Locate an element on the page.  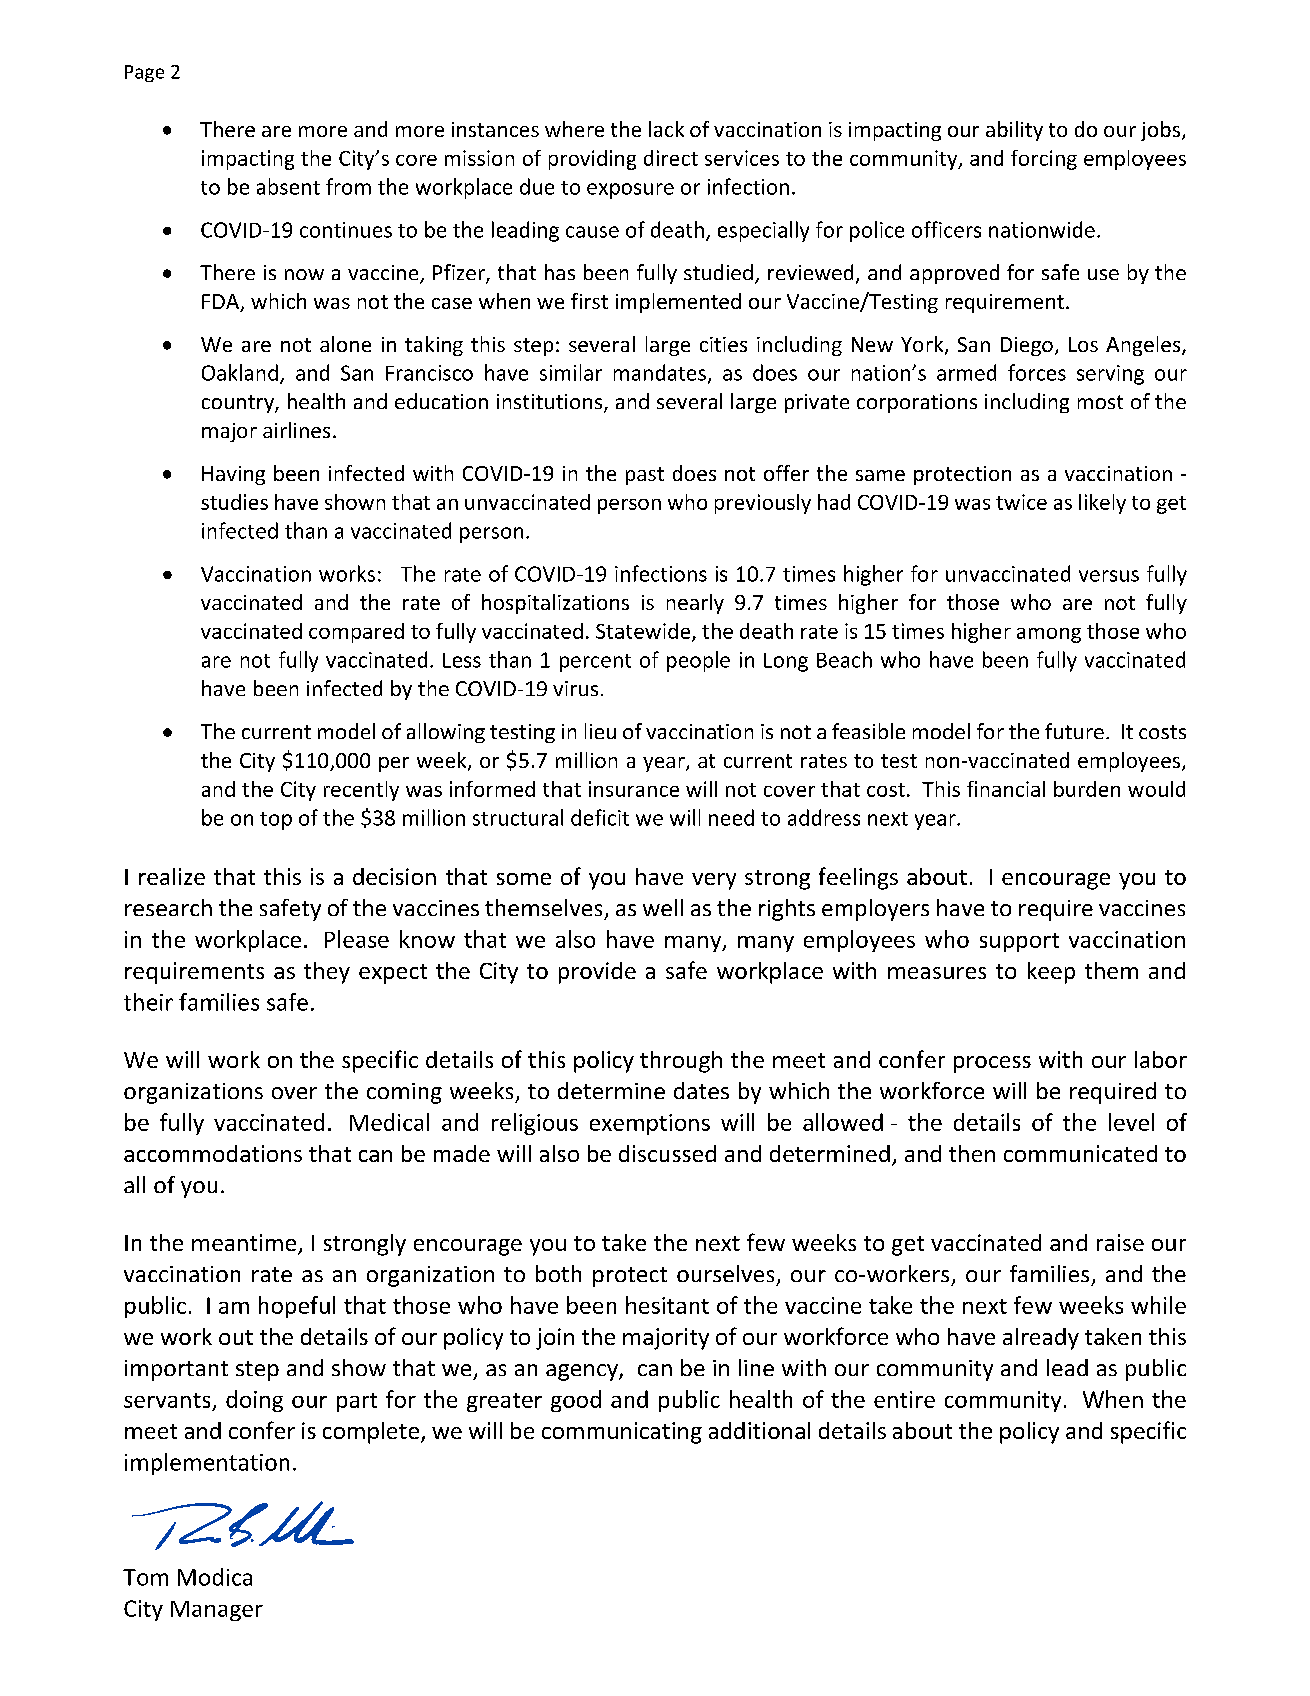
top is located at coordinates (276, 821).
